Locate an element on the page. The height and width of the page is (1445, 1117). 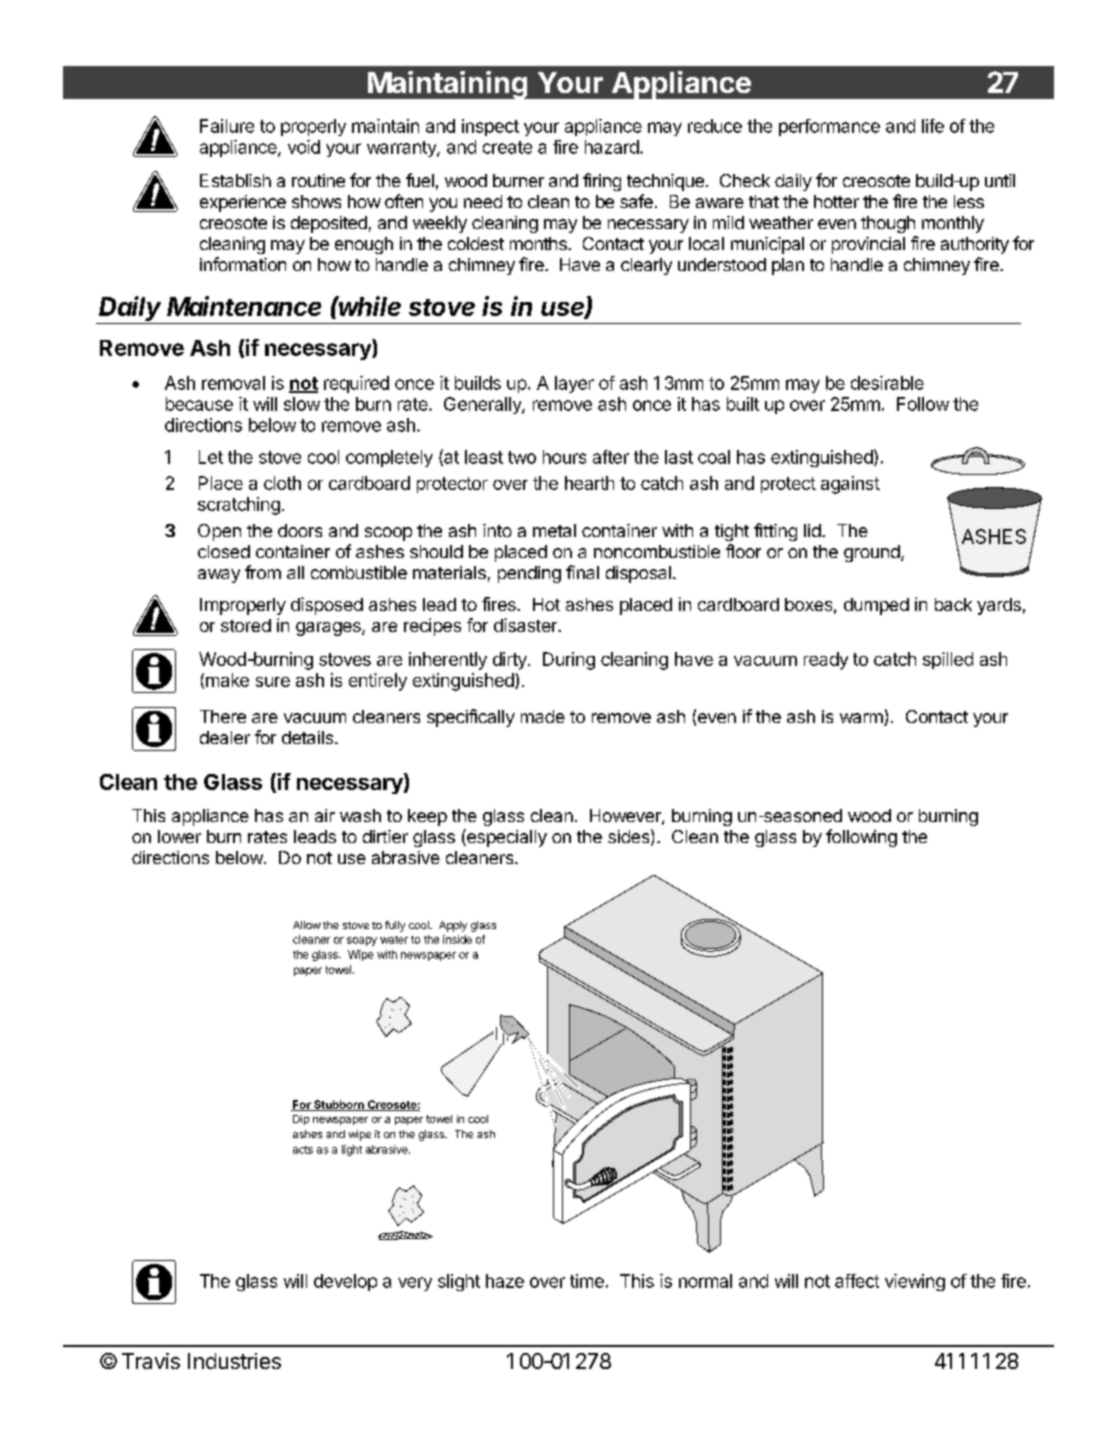
final is located at coordinates (582, 572).
